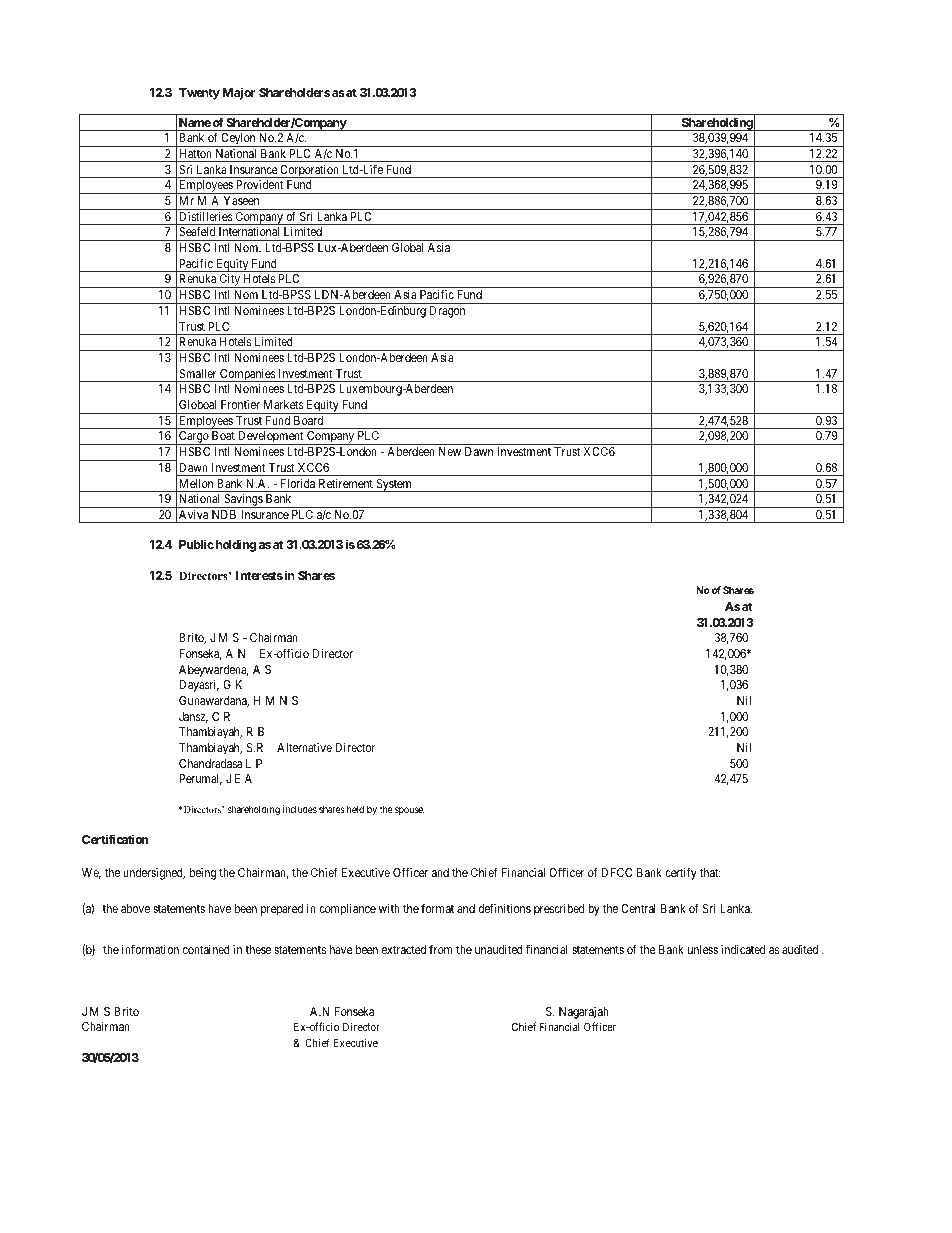 This screenshot has height=1233, width=952. What do you see at coordinates (199, 94) in the screenshot?
I see `Twenty` at bounding box center [199, 94].
